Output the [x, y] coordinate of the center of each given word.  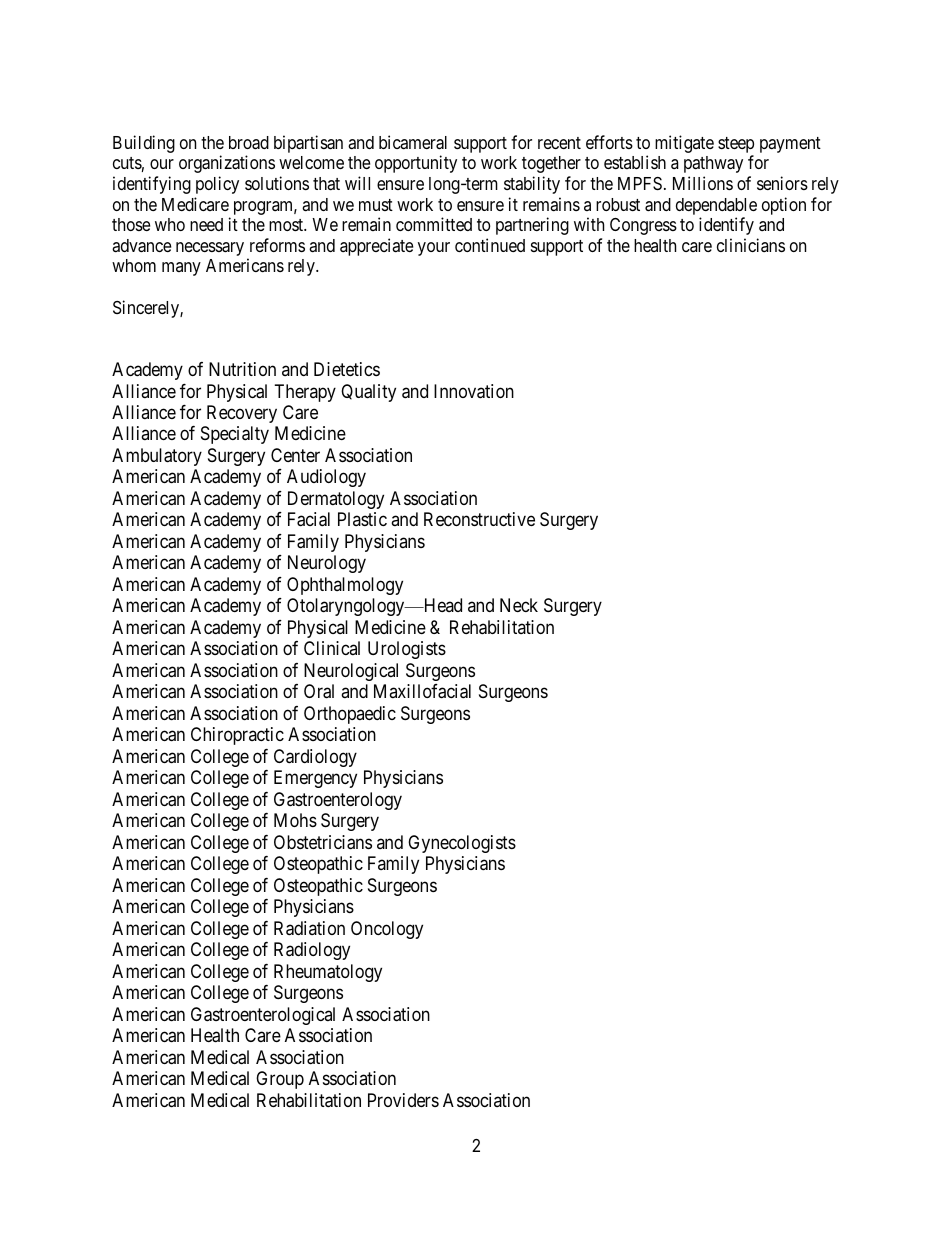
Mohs [295, 820]
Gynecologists [462, 844]
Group [280, 1080]
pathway [713, 164]
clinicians [751, 245]
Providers [403, 1100]
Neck [519, 605]
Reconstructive [479, 519]
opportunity [416, 164]
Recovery [242, 414]
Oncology [387, 930]
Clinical [332, 648]
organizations [227, 164]
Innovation [474, 391]
